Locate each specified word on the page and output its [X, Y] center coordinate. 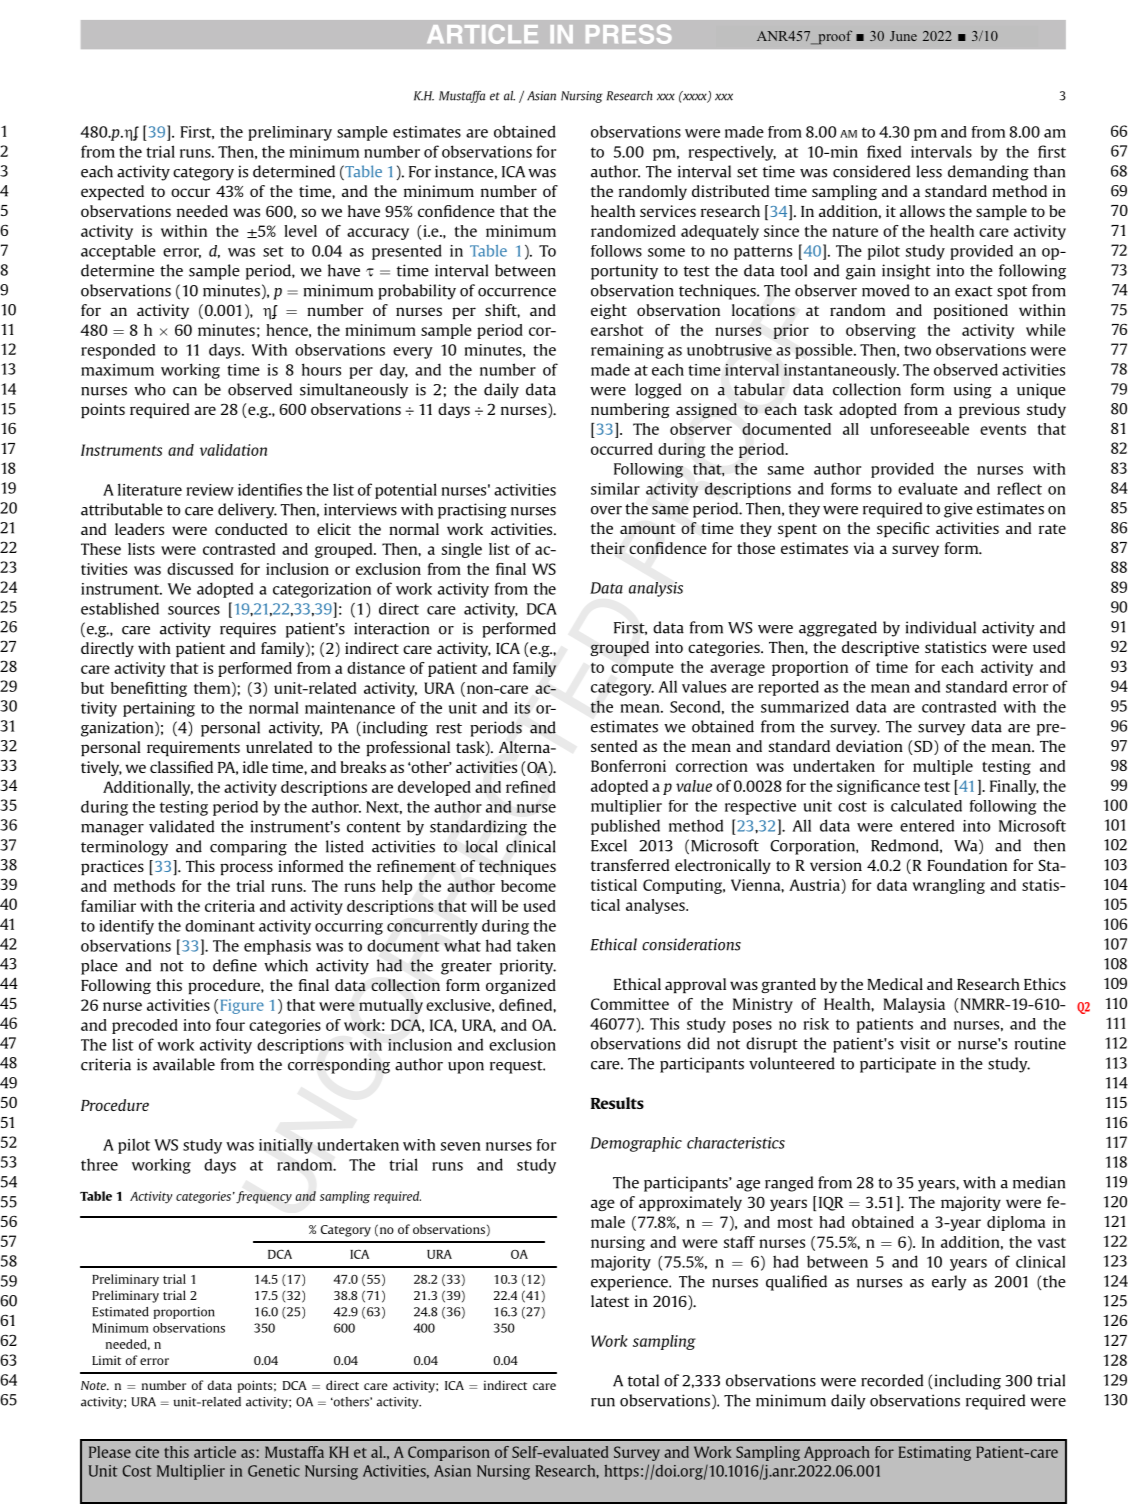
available [184, 1064]
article [215, 1452]
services [668, 211]
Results [617, 1103]
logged [658, 391]
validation [233, 450]
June [903, 36]
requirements [193, 748]
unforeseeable [919, 429]
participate [898, 1065]
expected [112, 192]
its [522, 708]
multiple [943, 767]
